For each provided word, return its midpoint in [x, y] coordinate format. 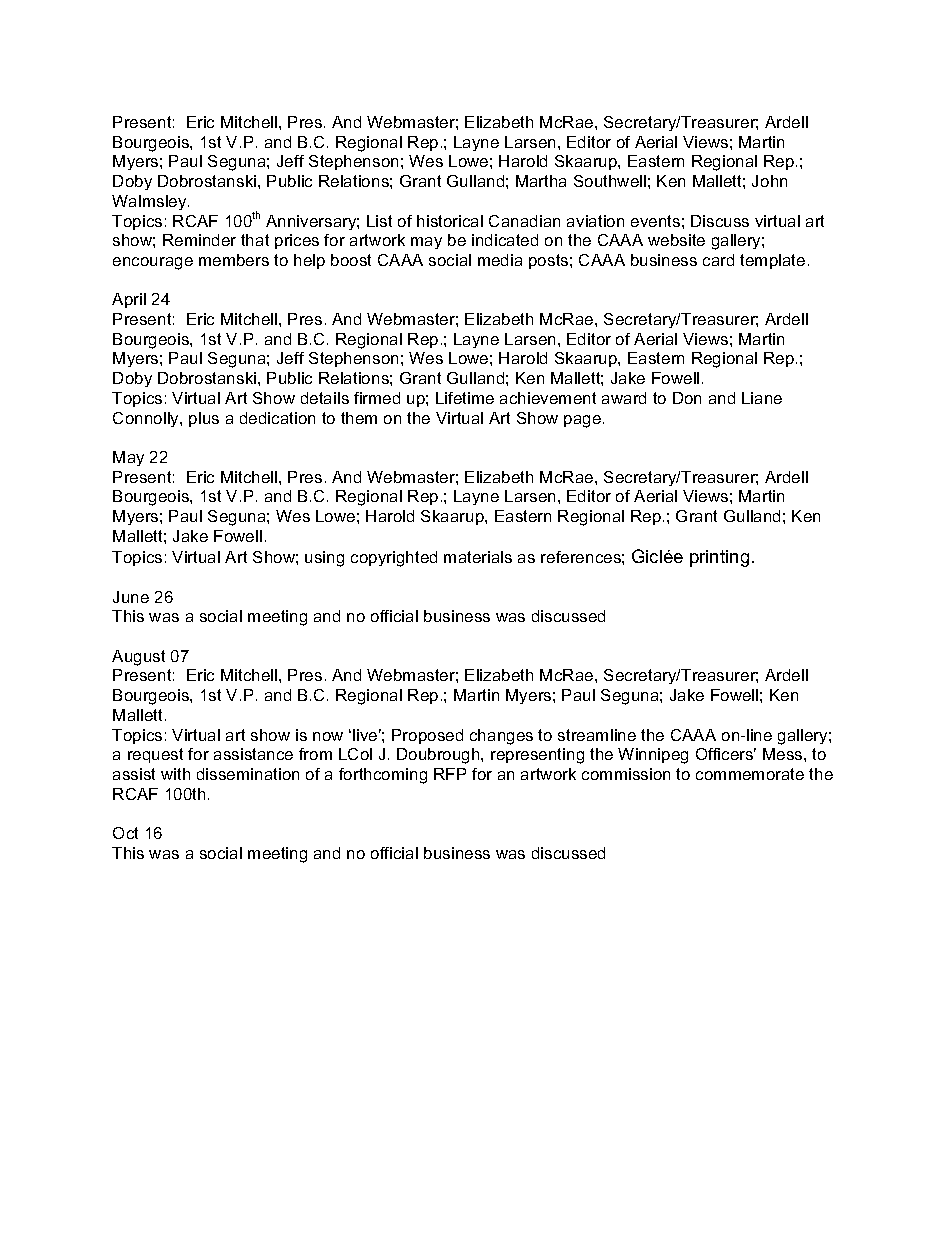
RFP [450, 774]
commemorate [750, 774]
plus [204, 419]
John [769, 181]
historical [450, 221]
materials [478, 557]
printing [719, 558]
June [131, 597]
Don [687, 398]
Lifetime [465, 398]
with [175, 774]
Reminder [199, 240]
